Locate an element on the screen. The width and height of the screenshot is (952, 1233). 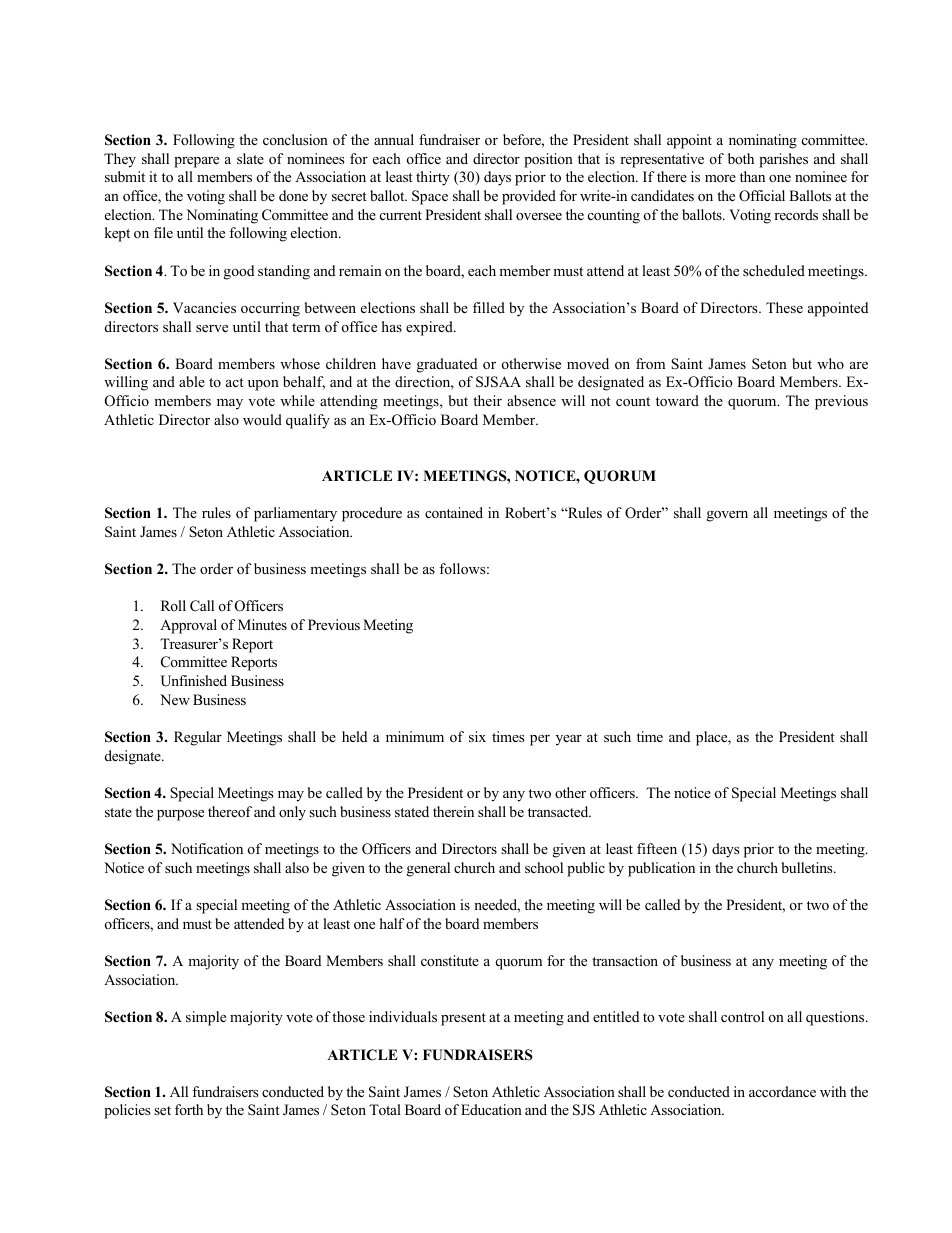
forth is located at coordinates (189, 1109).
